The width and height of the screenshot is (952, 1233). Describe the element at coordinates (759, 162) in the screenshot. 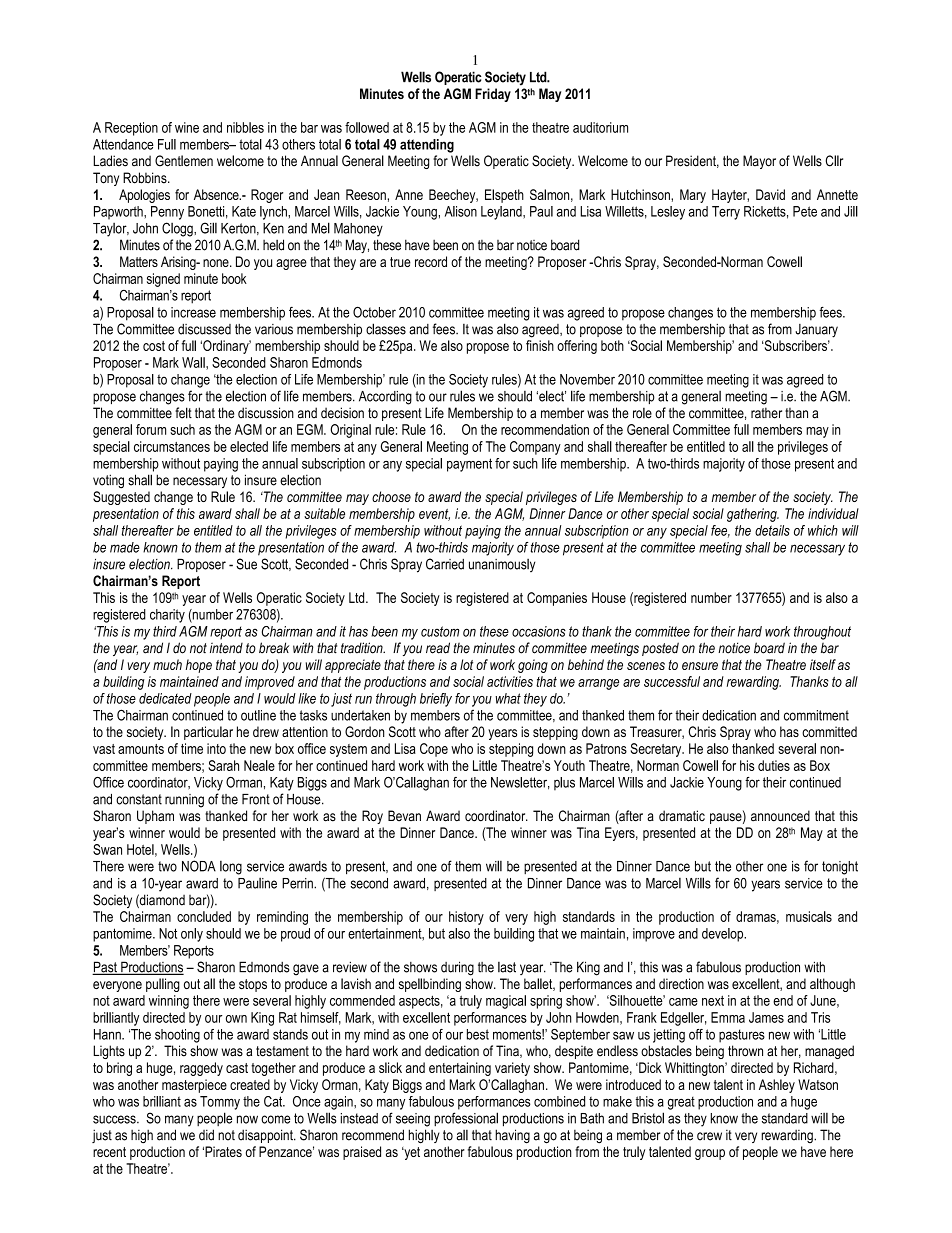

I see `Mayor` at that location.
